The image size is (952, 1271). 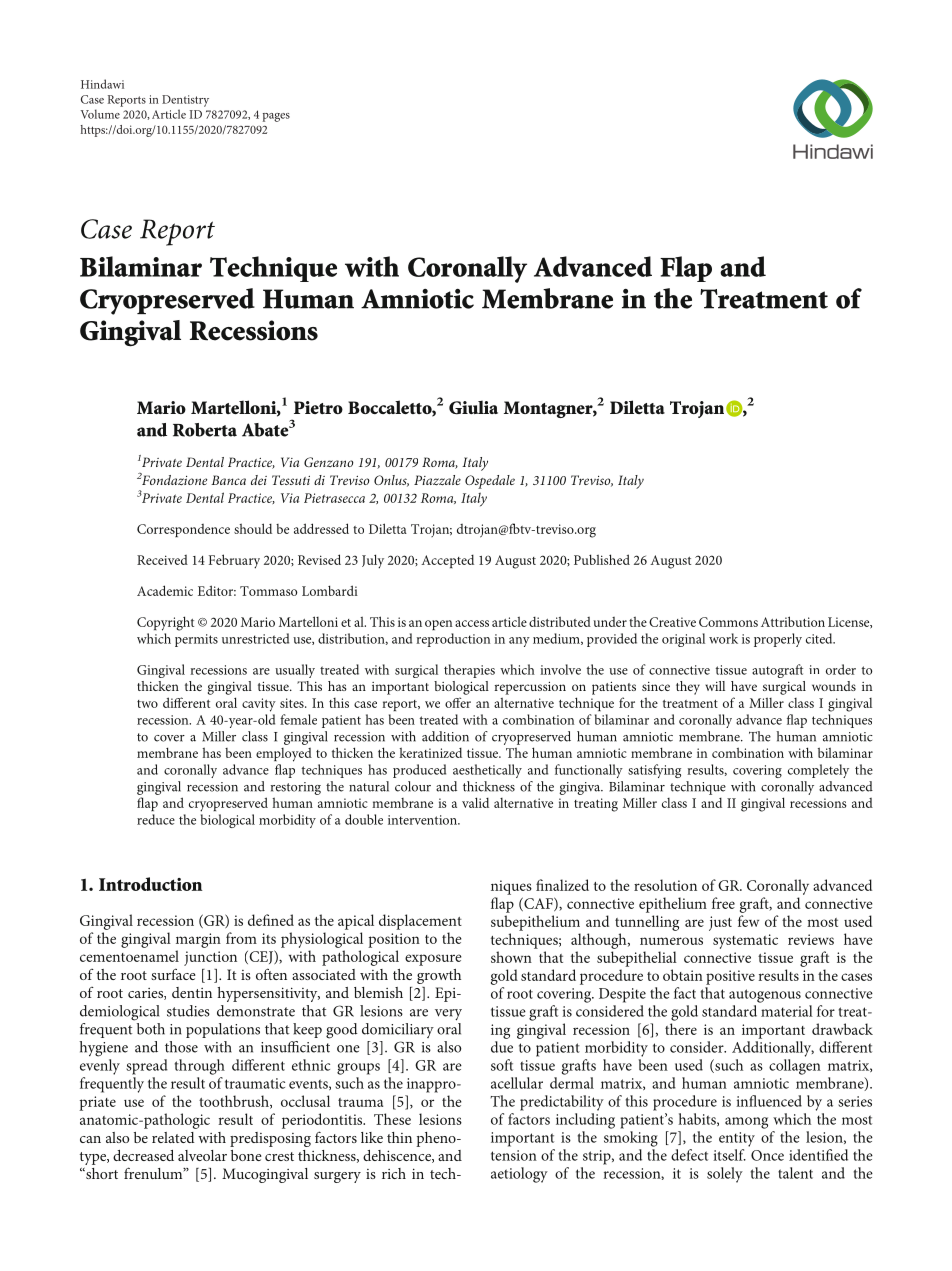 I want to click on Giulia, so click(x=473, y=407).
